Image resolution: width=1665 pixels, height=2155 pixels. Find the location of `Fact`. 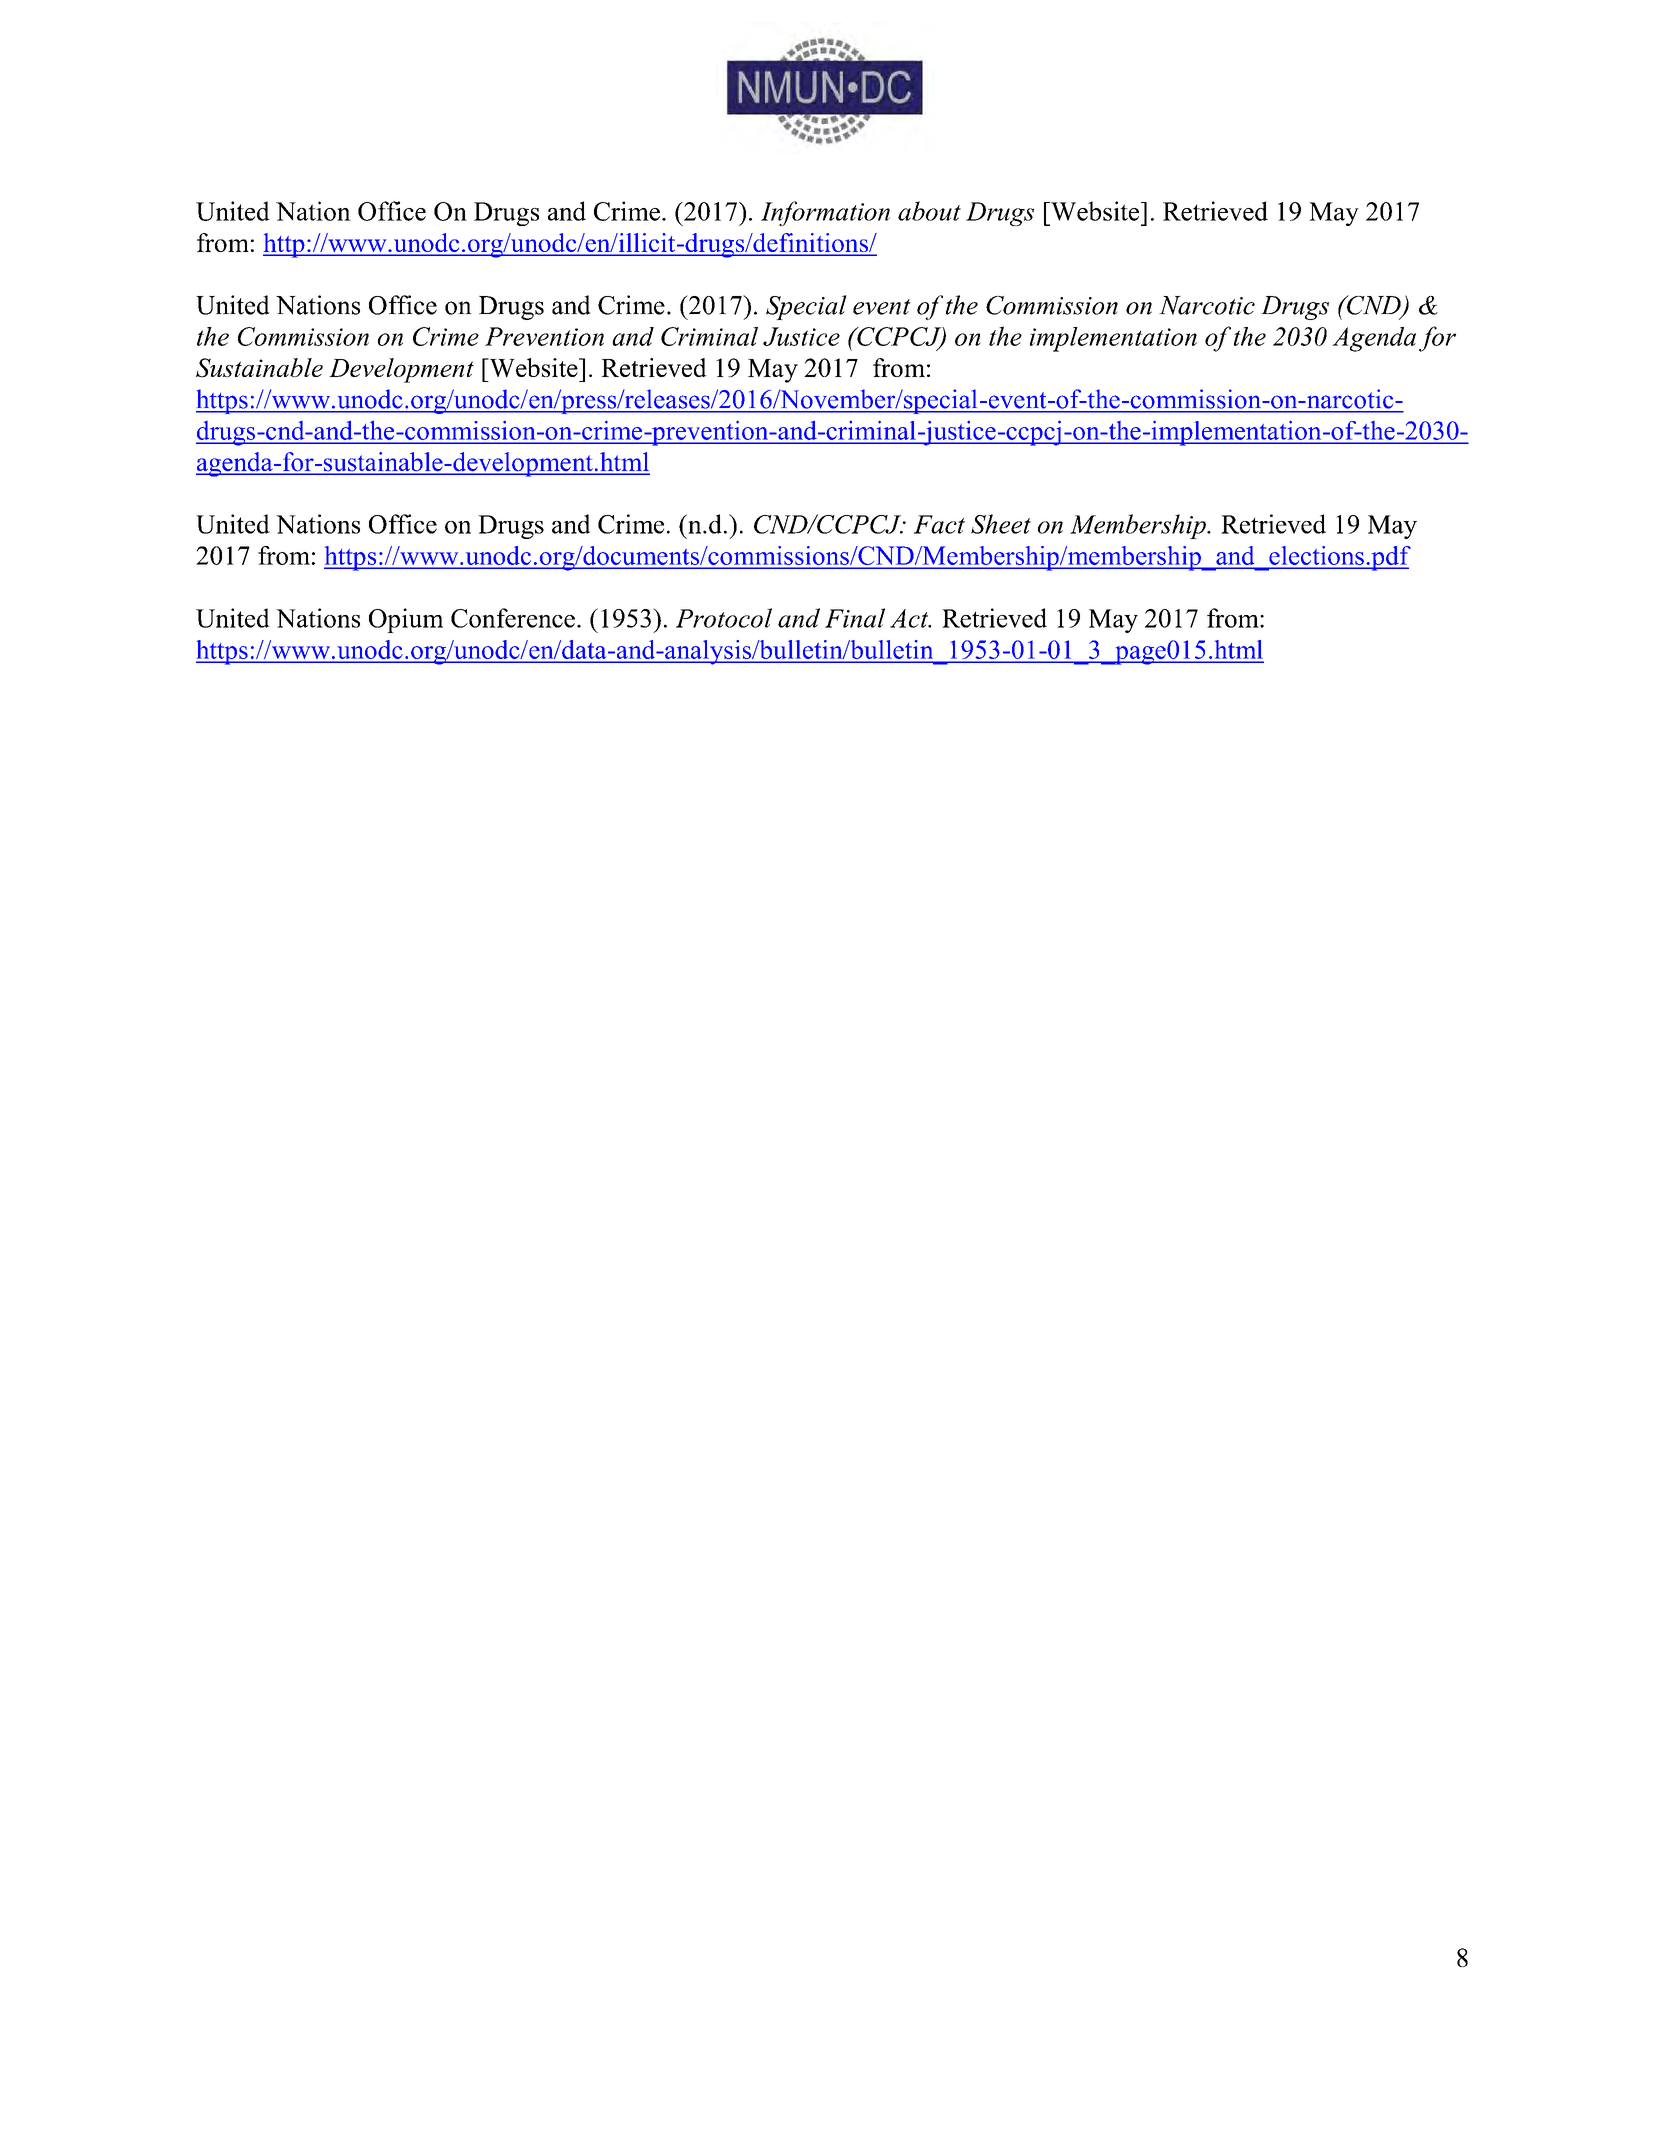

Fact is located at coordinates (939, 524).
